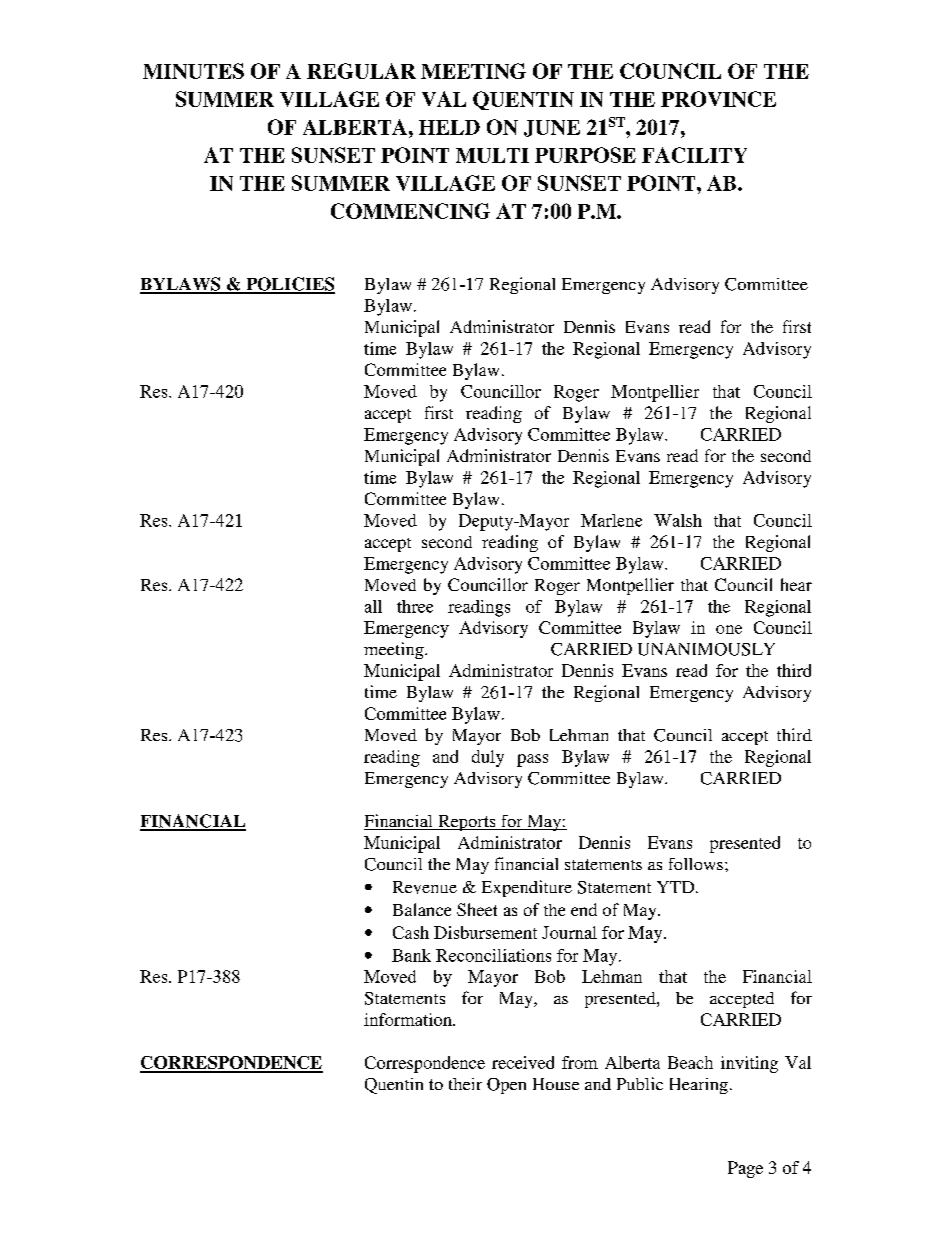  Describe the element at coordinates (465, 1084) in the image. I see `their` at that location.
